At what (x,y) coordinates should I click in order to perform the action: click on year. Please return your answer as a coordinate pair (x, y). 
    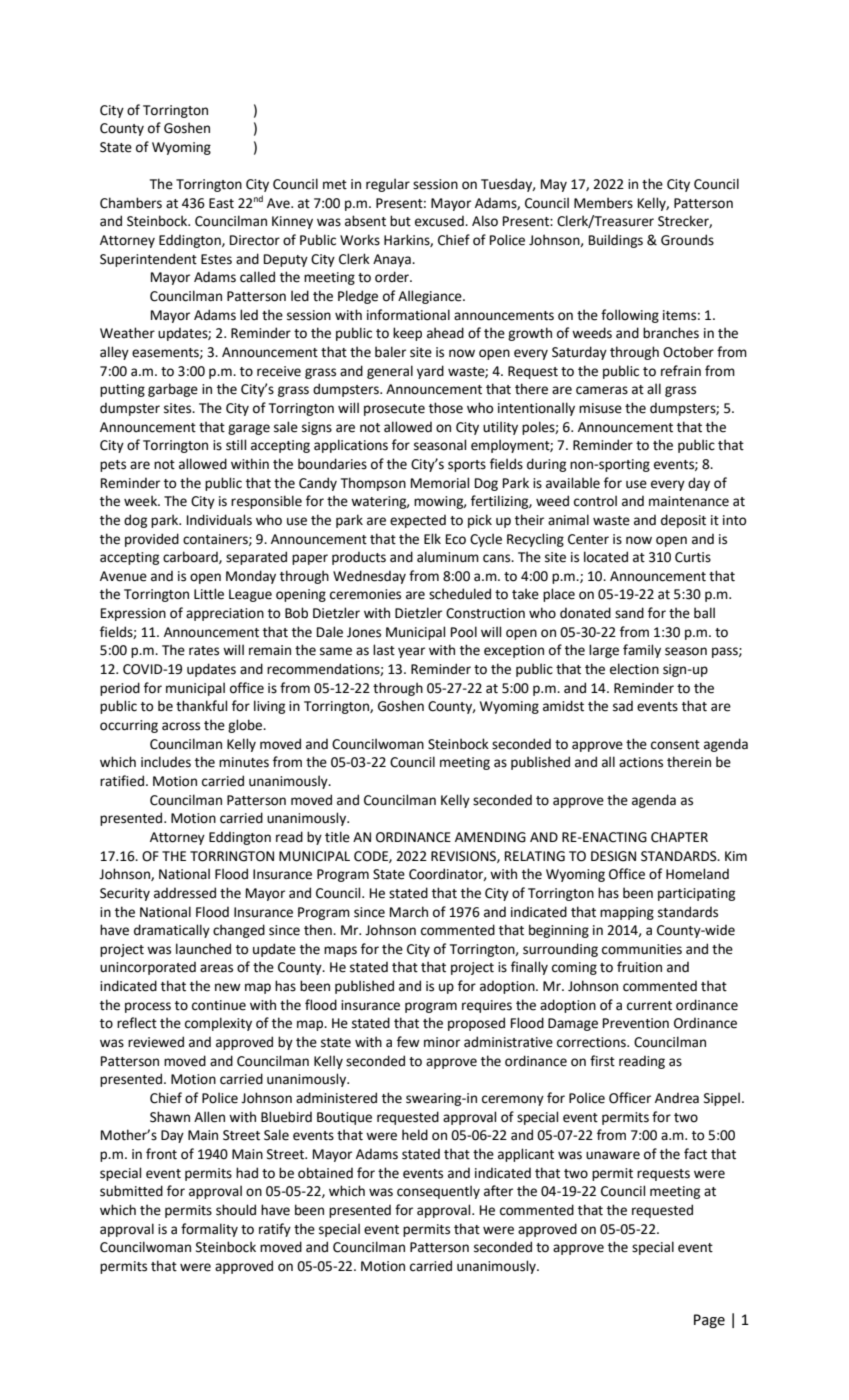
    Looking at the image, I should click on (411, 652).
